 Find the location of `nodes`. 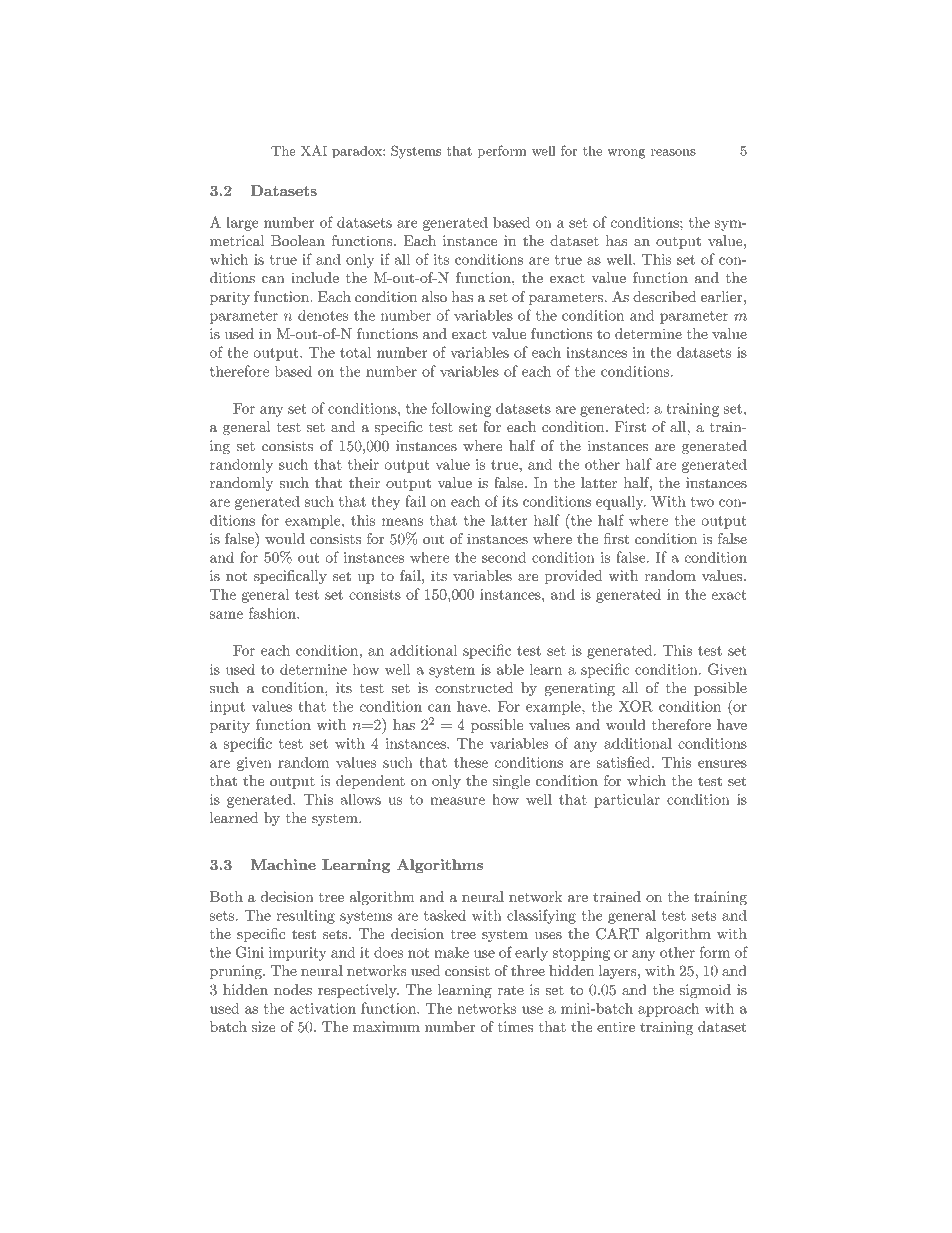

nodes is located at coordinates (293, 989).
